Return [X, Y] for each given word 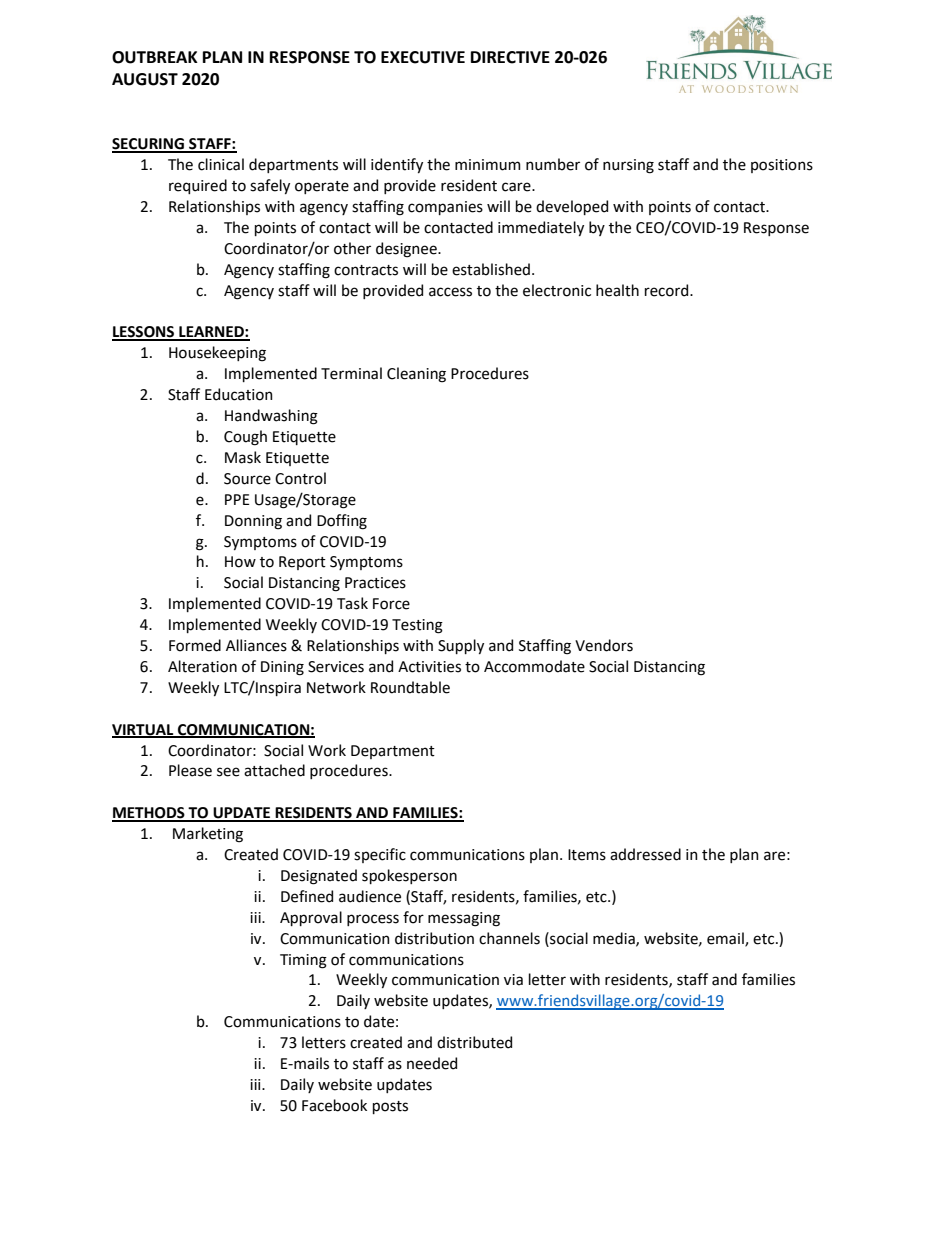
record [668, 290]
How [240, 562]
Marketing [208, 835]
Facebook [334, 1105]
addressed [645, 854]
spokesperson [409, 876]
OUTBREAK [155, 57]
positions [782, 166]
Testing [417, 626]
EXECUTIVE [423, 57]
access [450, 292]
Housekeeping [217, 354]
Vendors [604, 645]
